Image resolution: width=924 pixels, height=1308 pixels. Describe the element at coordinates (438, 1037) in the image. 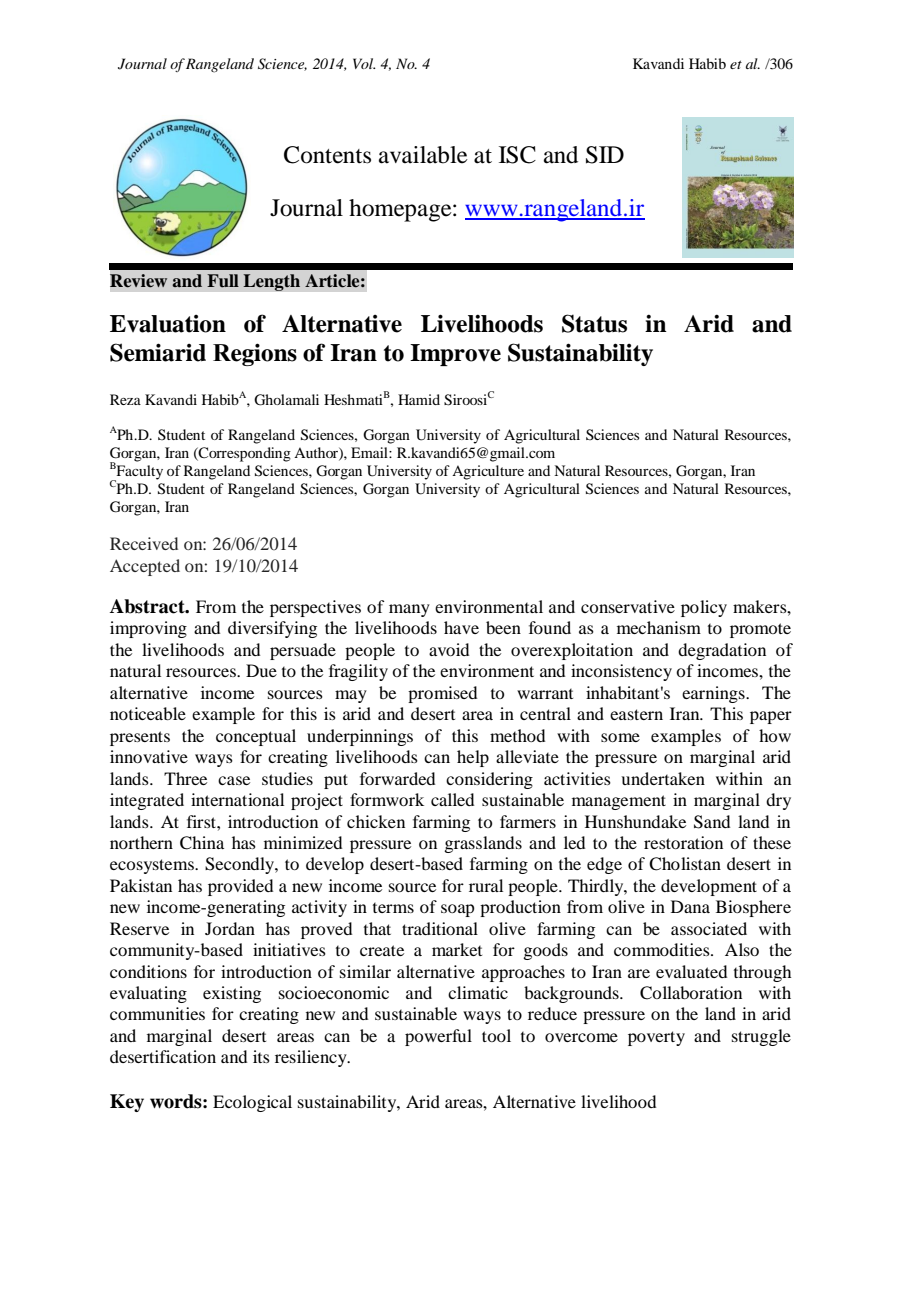

I see `powerful` at that location.
